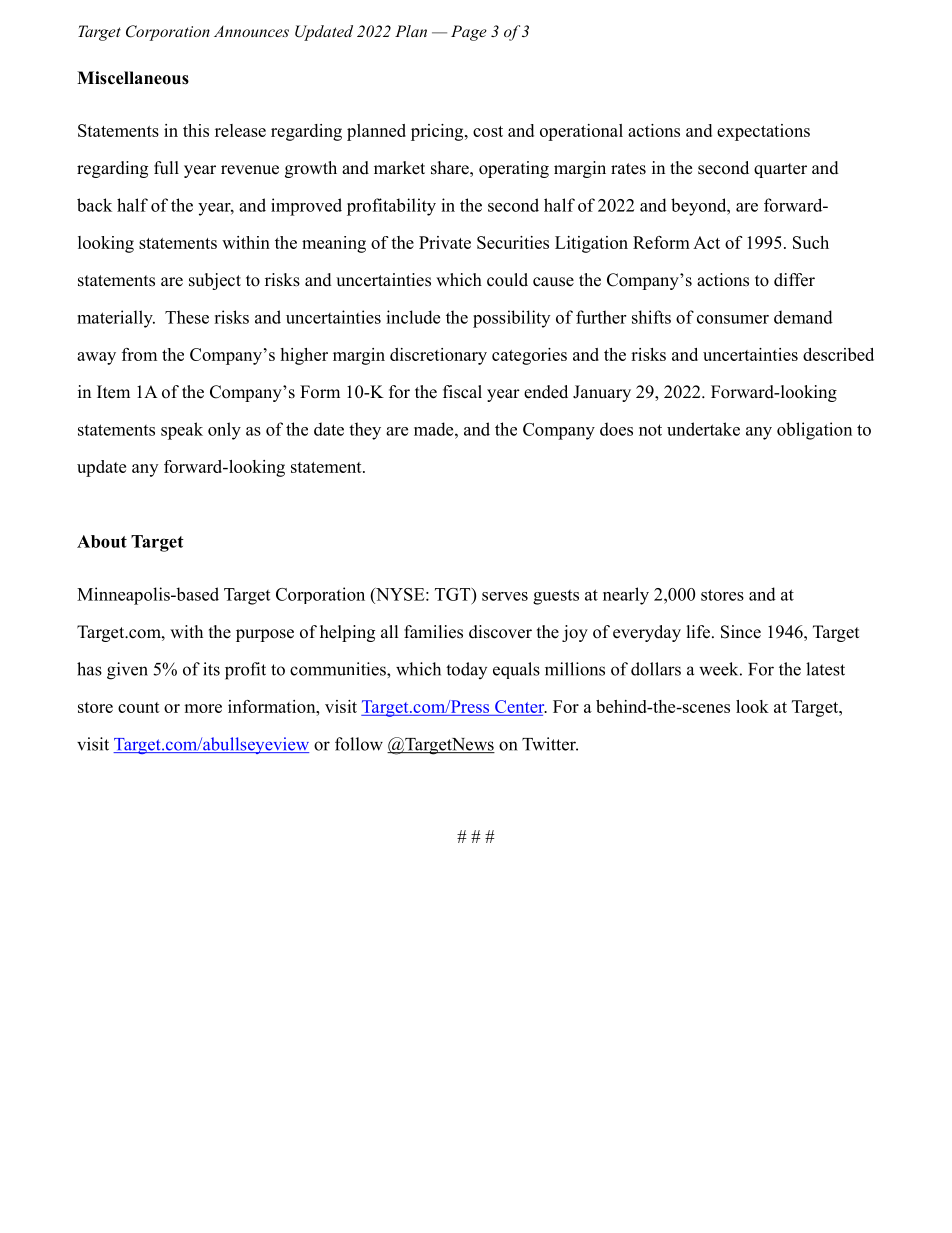 Image resolution: width=952 pixels, height=1233 pixels. I want to click on fiscal, so click(462, 392).
